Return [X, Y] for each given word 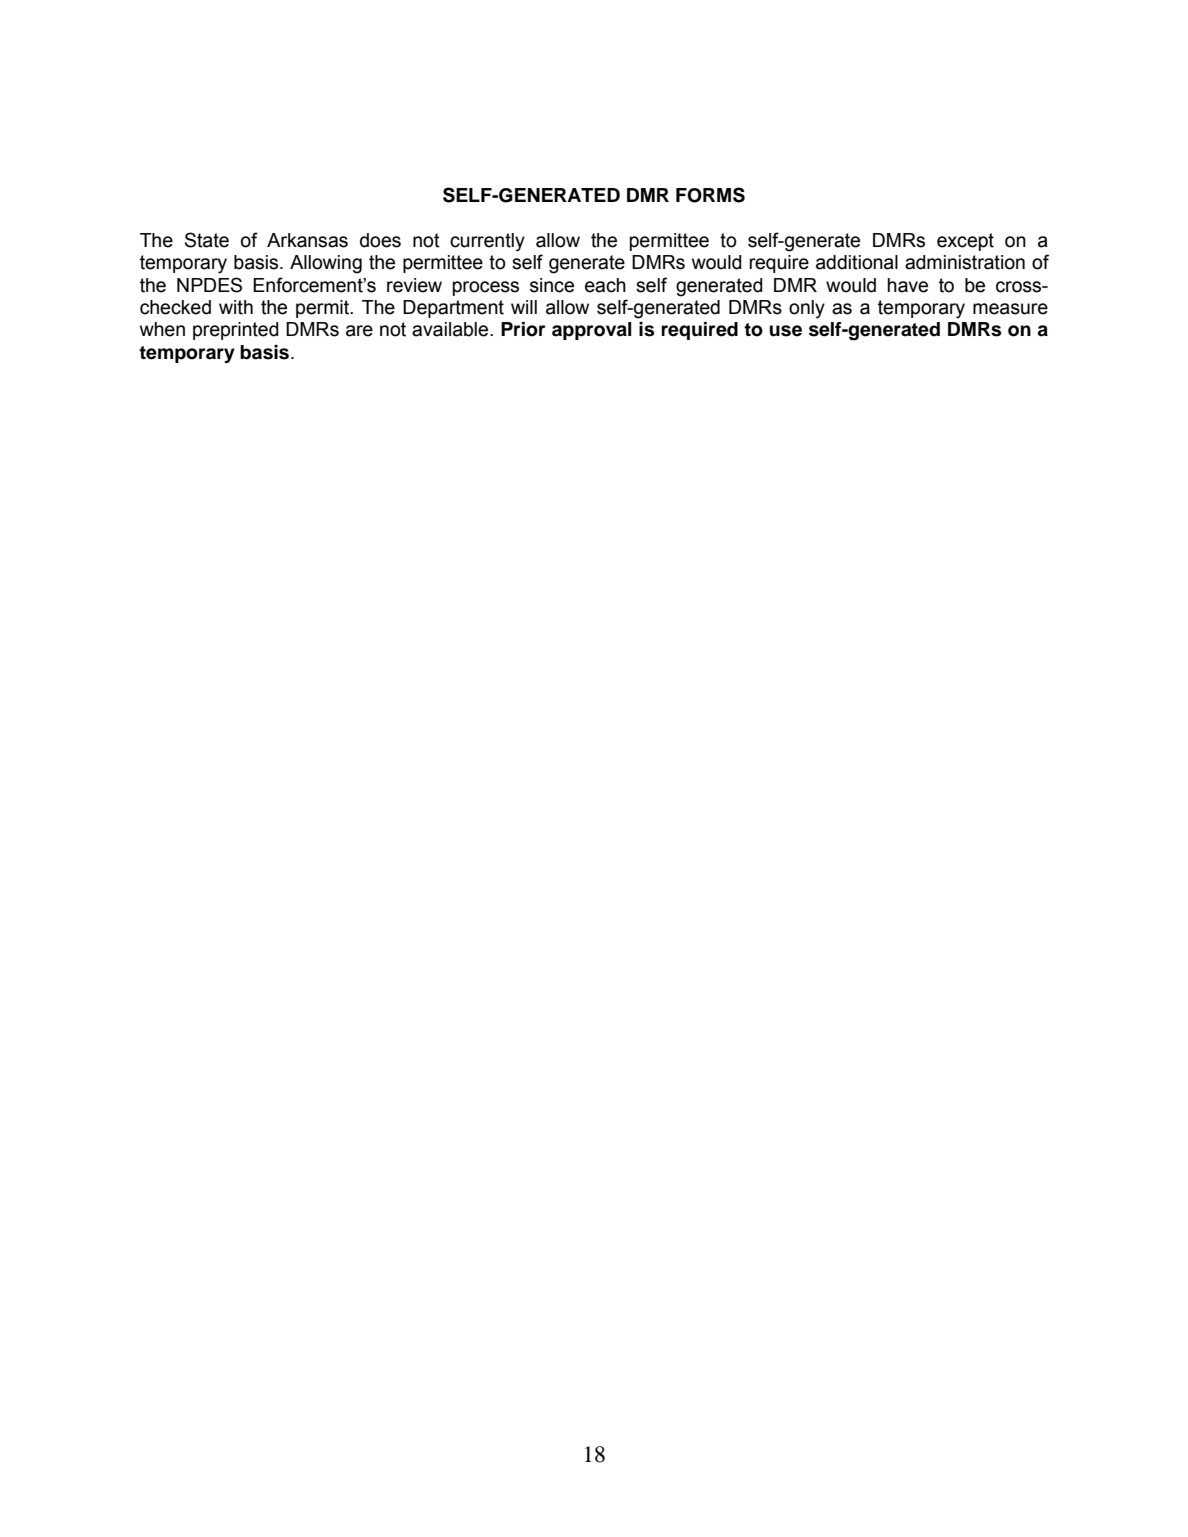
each [605, 285]
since [552, 285]
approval [591, 331]
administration [965, 262]
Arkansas [307, 240]
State [207, 240]
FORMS [710, 195]
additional [857, 262]
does [380, 240]
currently [487, 242]
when [162, 329]
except [965, 242]
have [908, 285]
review [414, 285]
